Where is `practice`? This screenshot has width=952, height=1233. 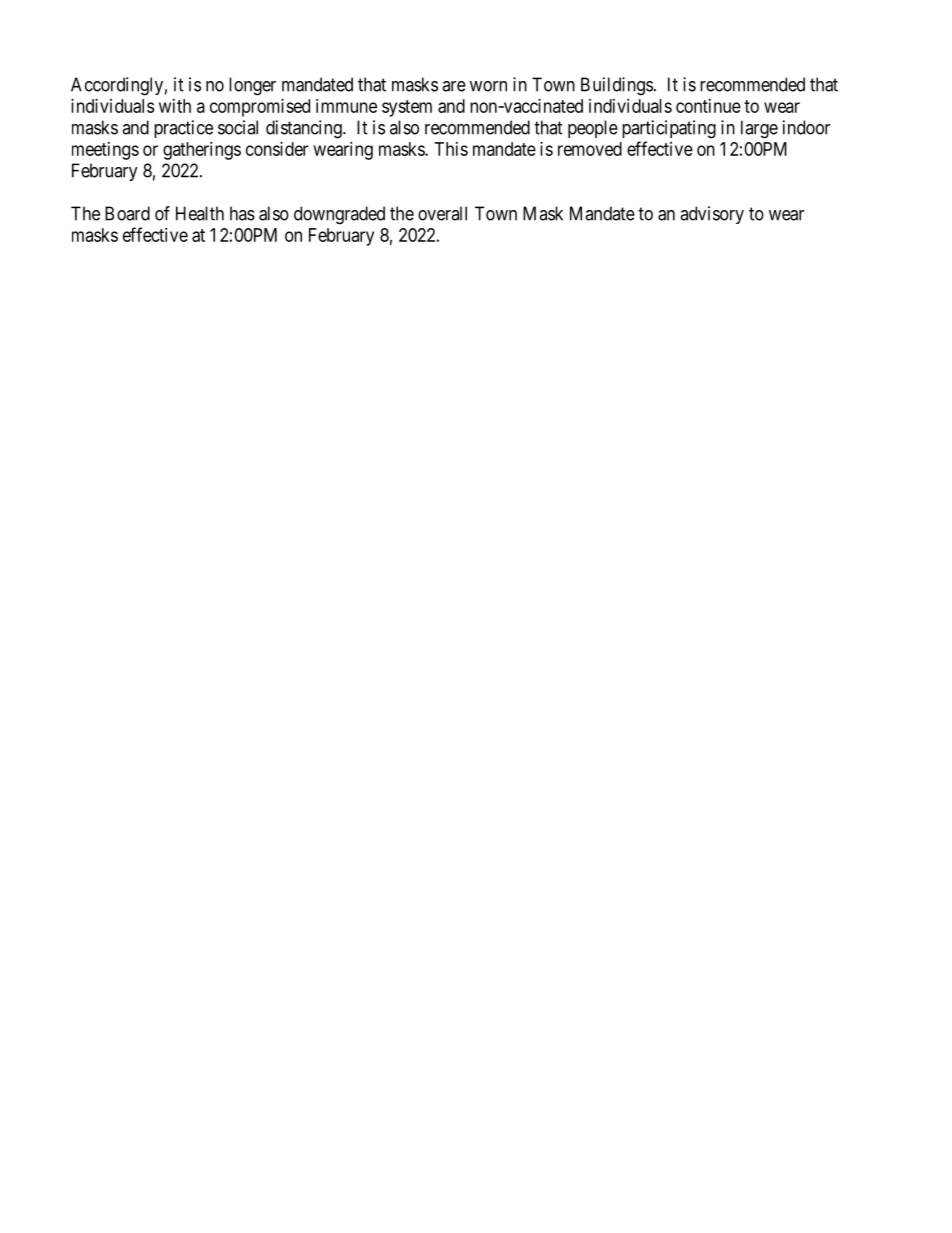
practice is located at coordinates (183, 129).
